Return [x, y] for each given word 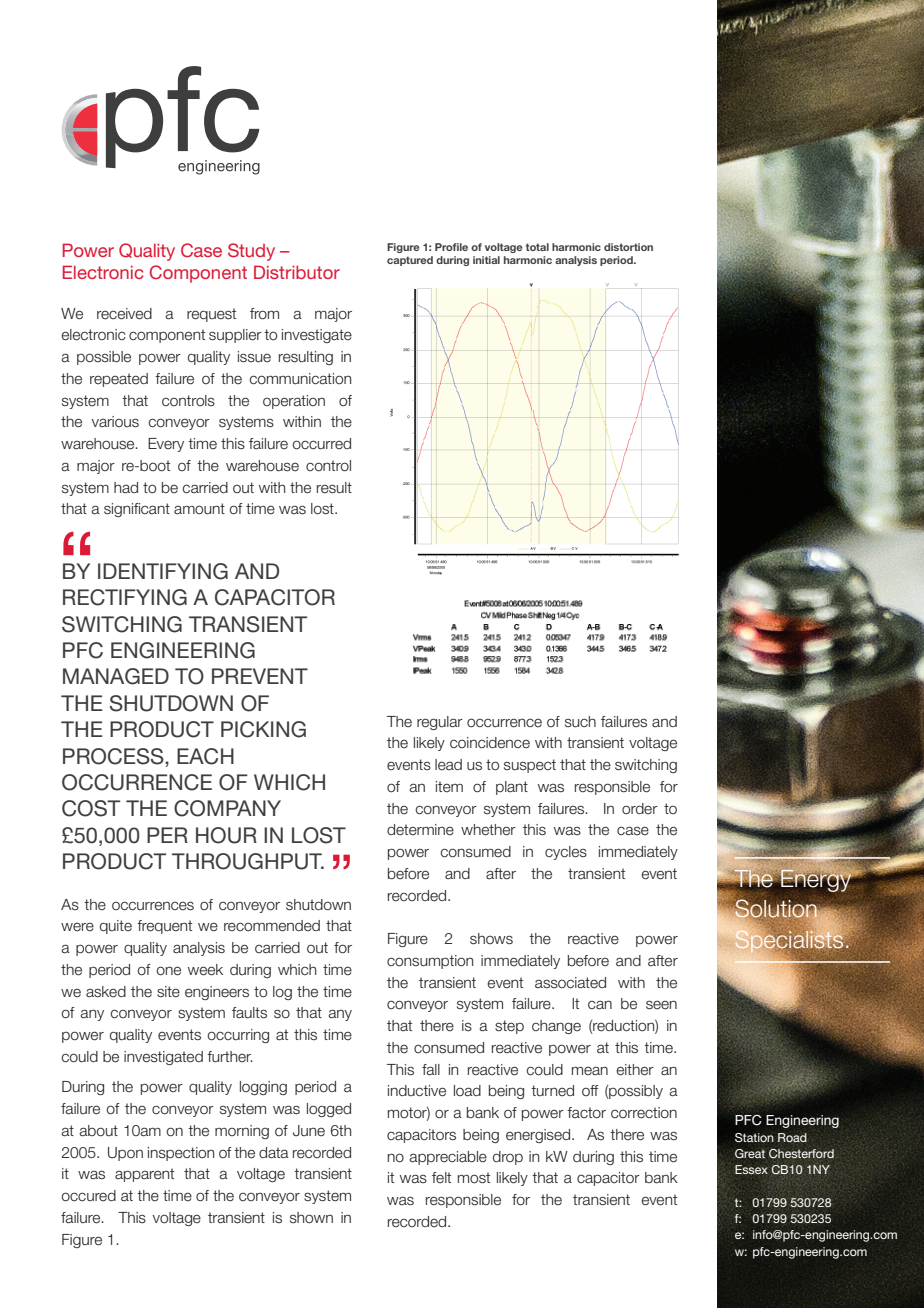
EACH [205, 756]
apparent [144, 1175]
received [124, 314]
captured [410, 261]
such [580, 722]
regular [440, 723]
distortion [628, 247]
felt [441, 1178]
